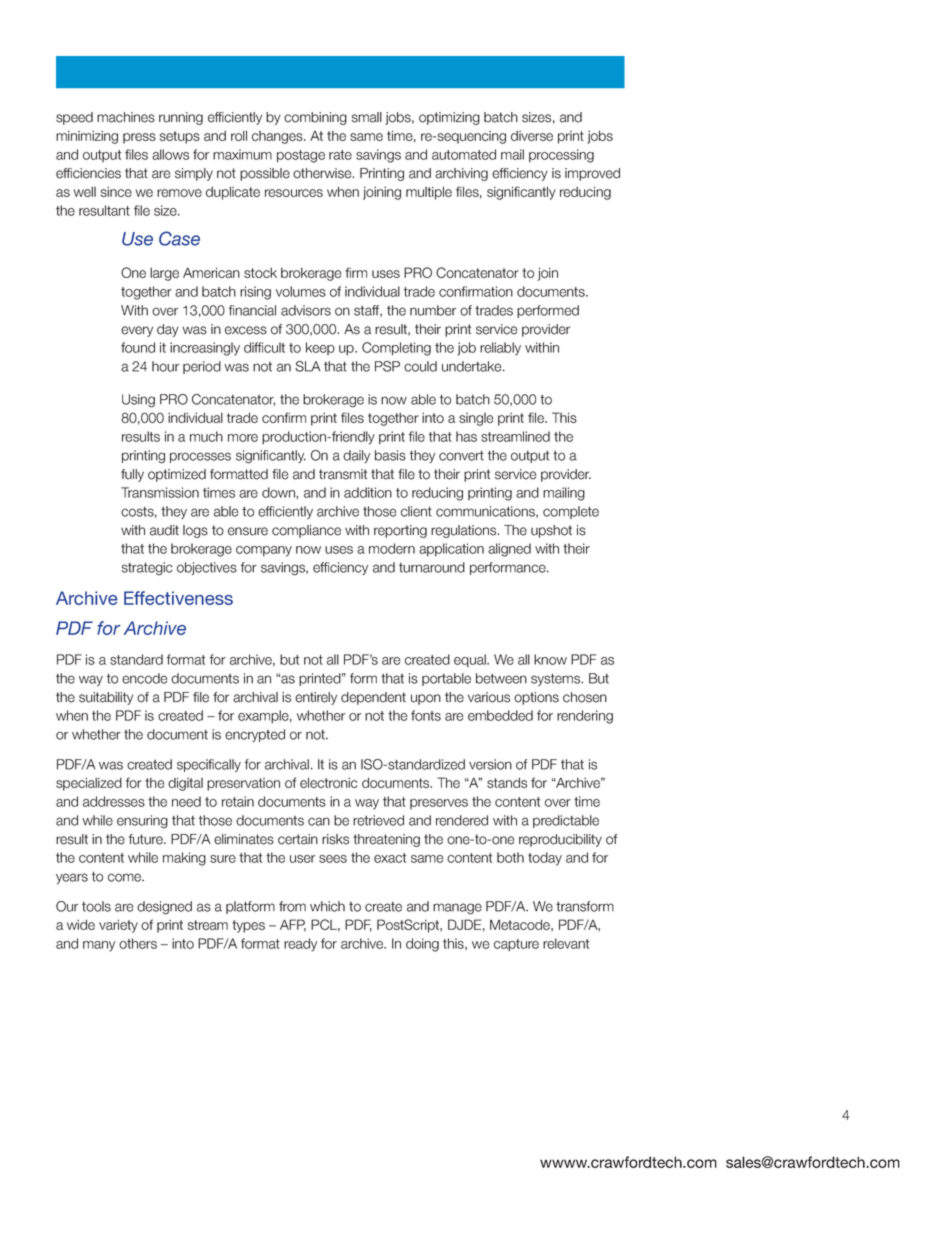 This document has width=952, height=1233. I want to click on know, so click(550, 659).
